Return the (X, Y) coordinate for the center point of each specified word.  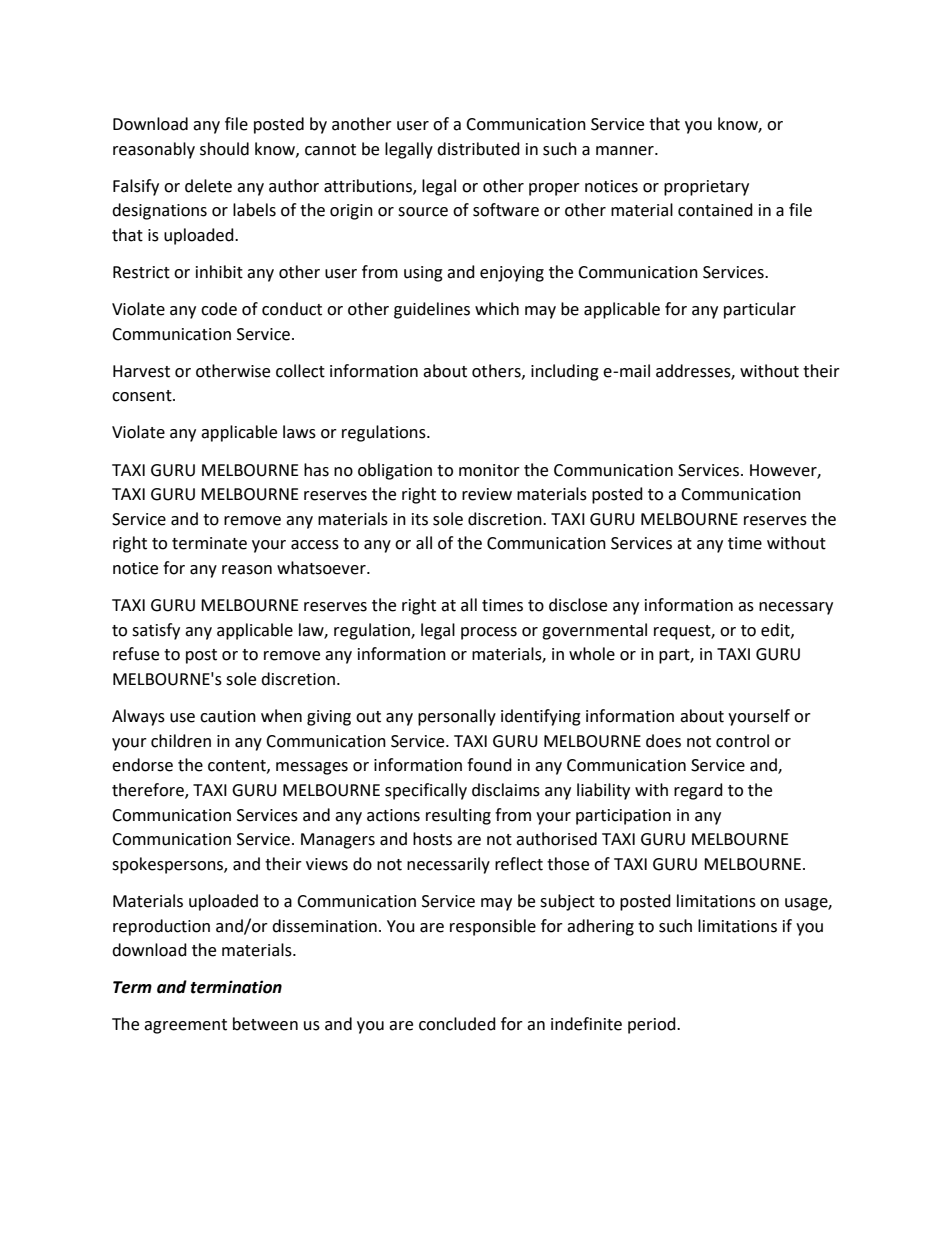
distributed (478, 149)
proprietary (706, 188)
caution (228, 716)
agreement (185, 1026)
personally (457, 717)
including (565, 372)
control (742, 741)
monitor (489, 470)
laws (299, 432)
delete (208, 186)
